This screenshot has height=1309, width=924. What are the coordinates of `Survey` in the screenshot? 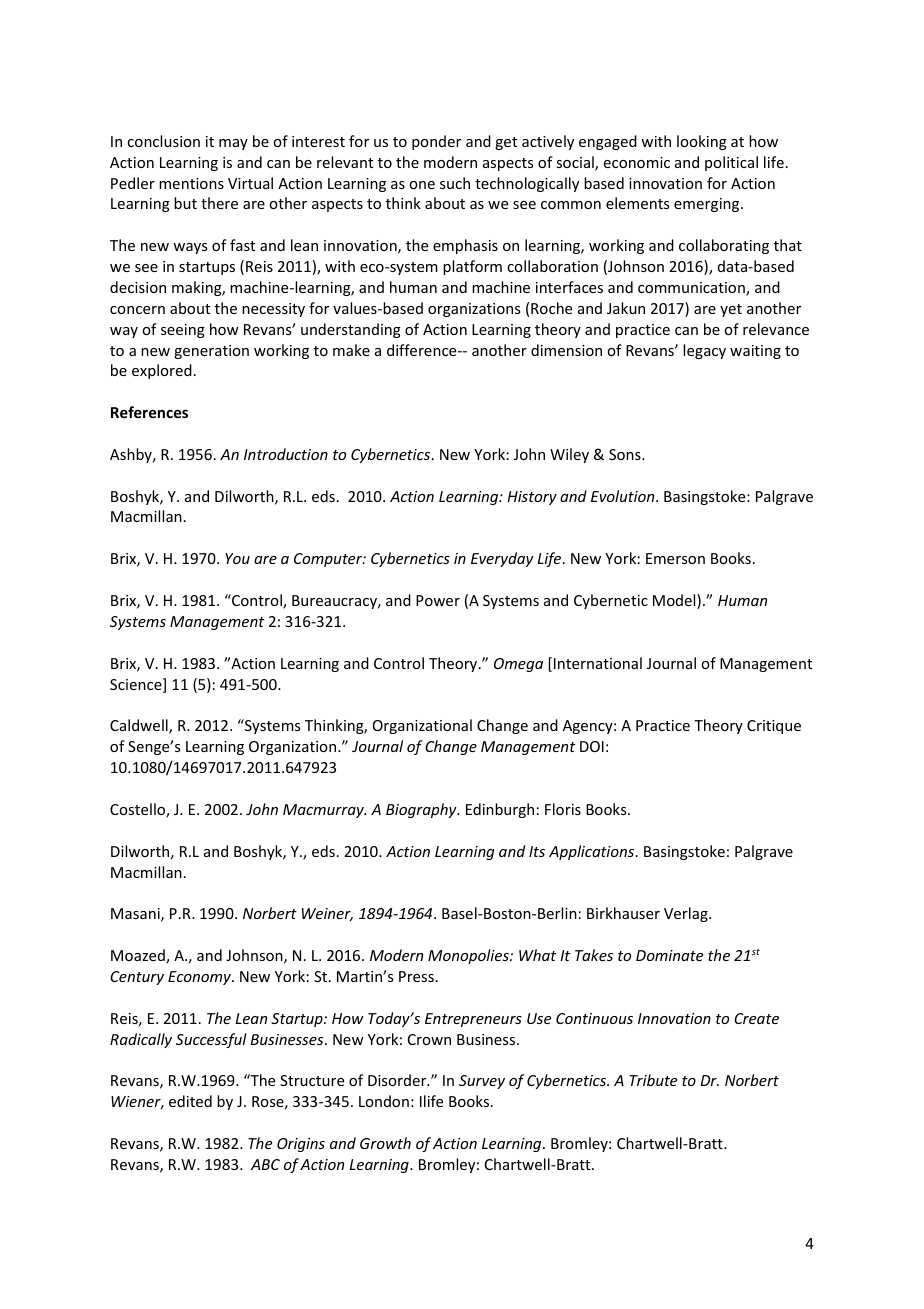 It's located at (482, 1082).
